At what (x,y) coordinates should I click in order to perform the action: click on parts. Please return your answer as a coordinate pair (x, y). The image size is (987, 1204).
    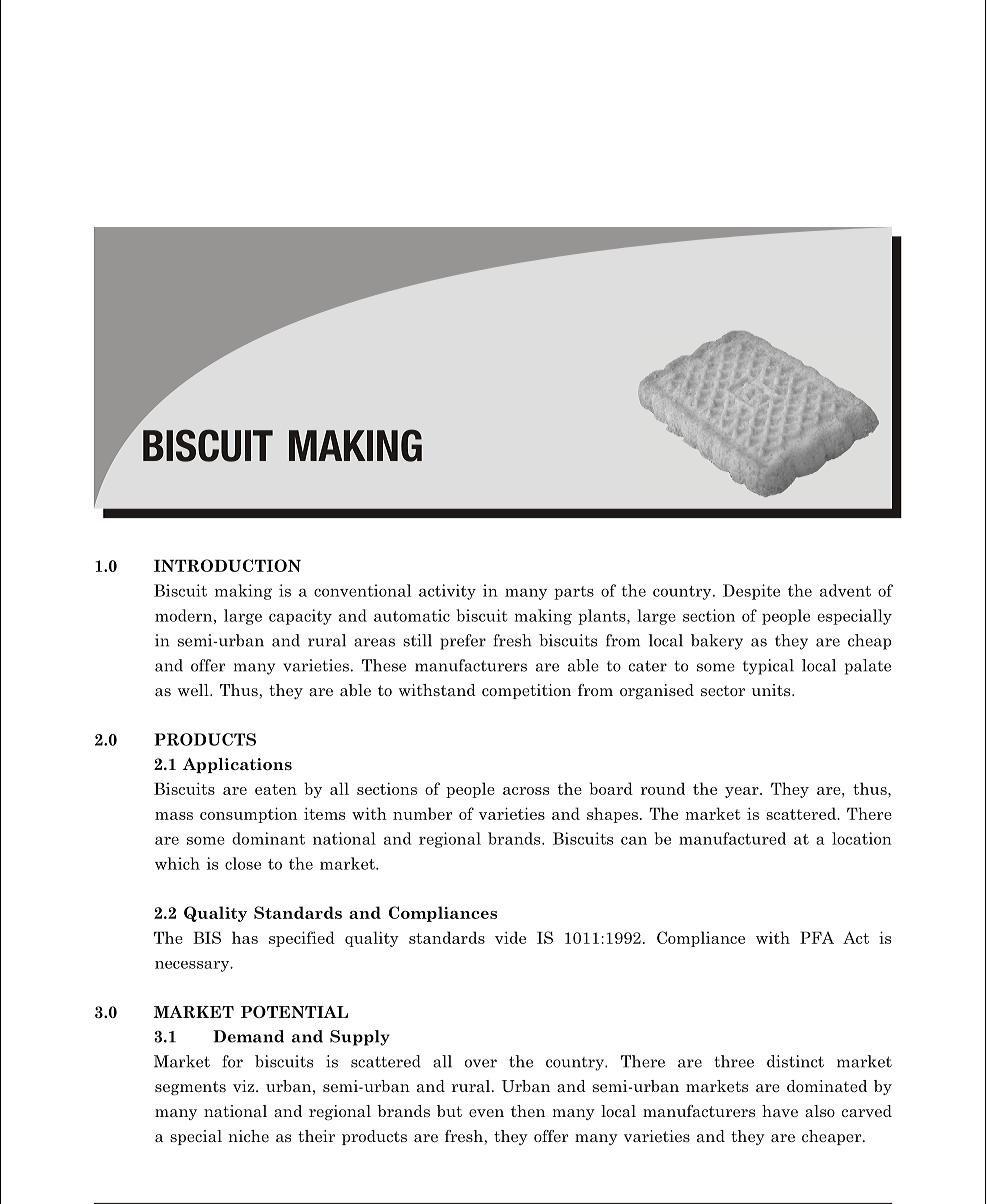
    Looking at the image, I should click on (574, 593).
